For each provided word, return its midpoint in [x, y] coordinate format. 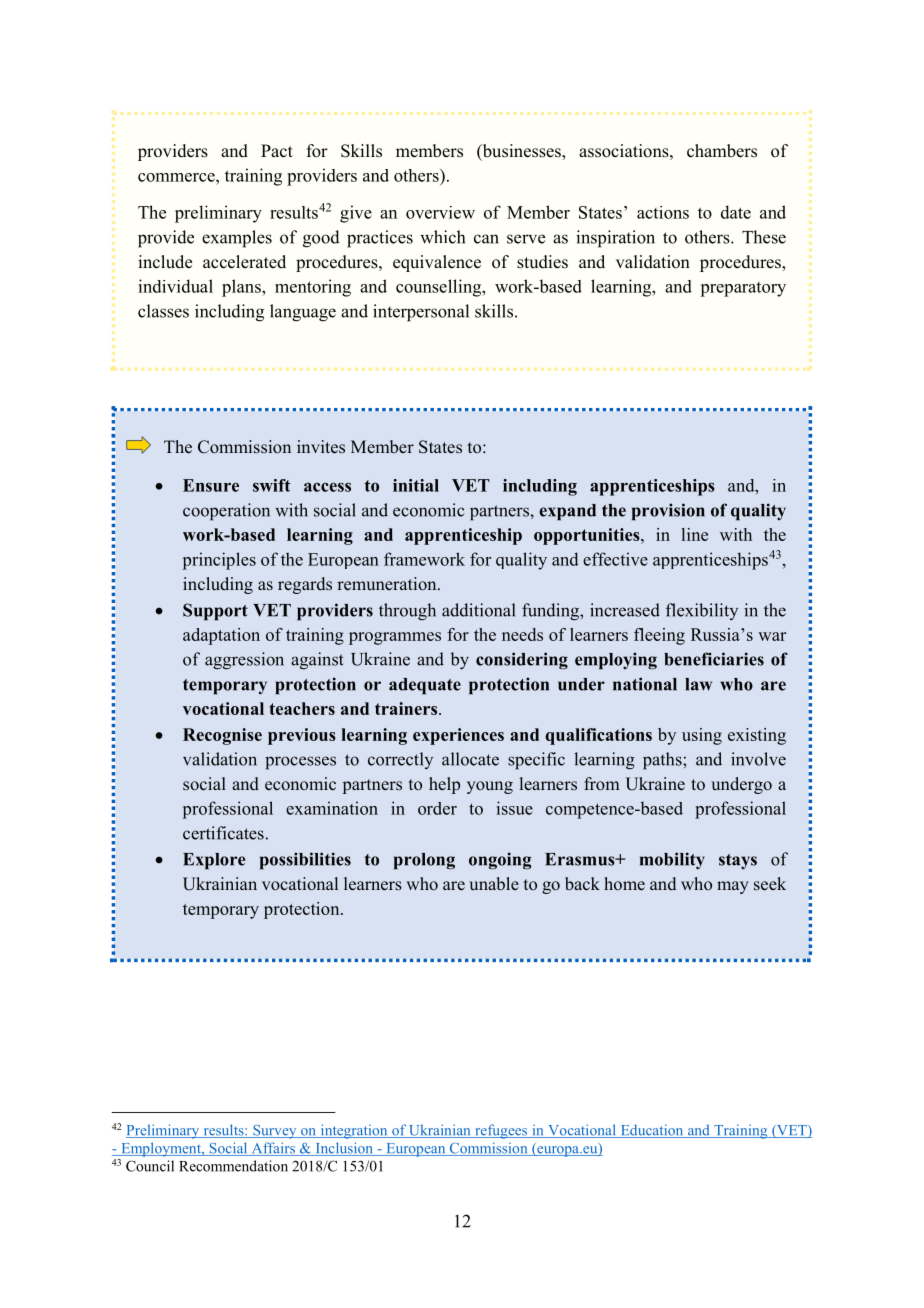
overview [440, 212]
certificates [223, 833]
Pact [277, 151]
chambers [722, 151]
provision [668, 512]
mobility [672, 860]
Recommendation [233, 1166]
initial [416, 485]
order [437, 808]
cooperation [226, 512]
